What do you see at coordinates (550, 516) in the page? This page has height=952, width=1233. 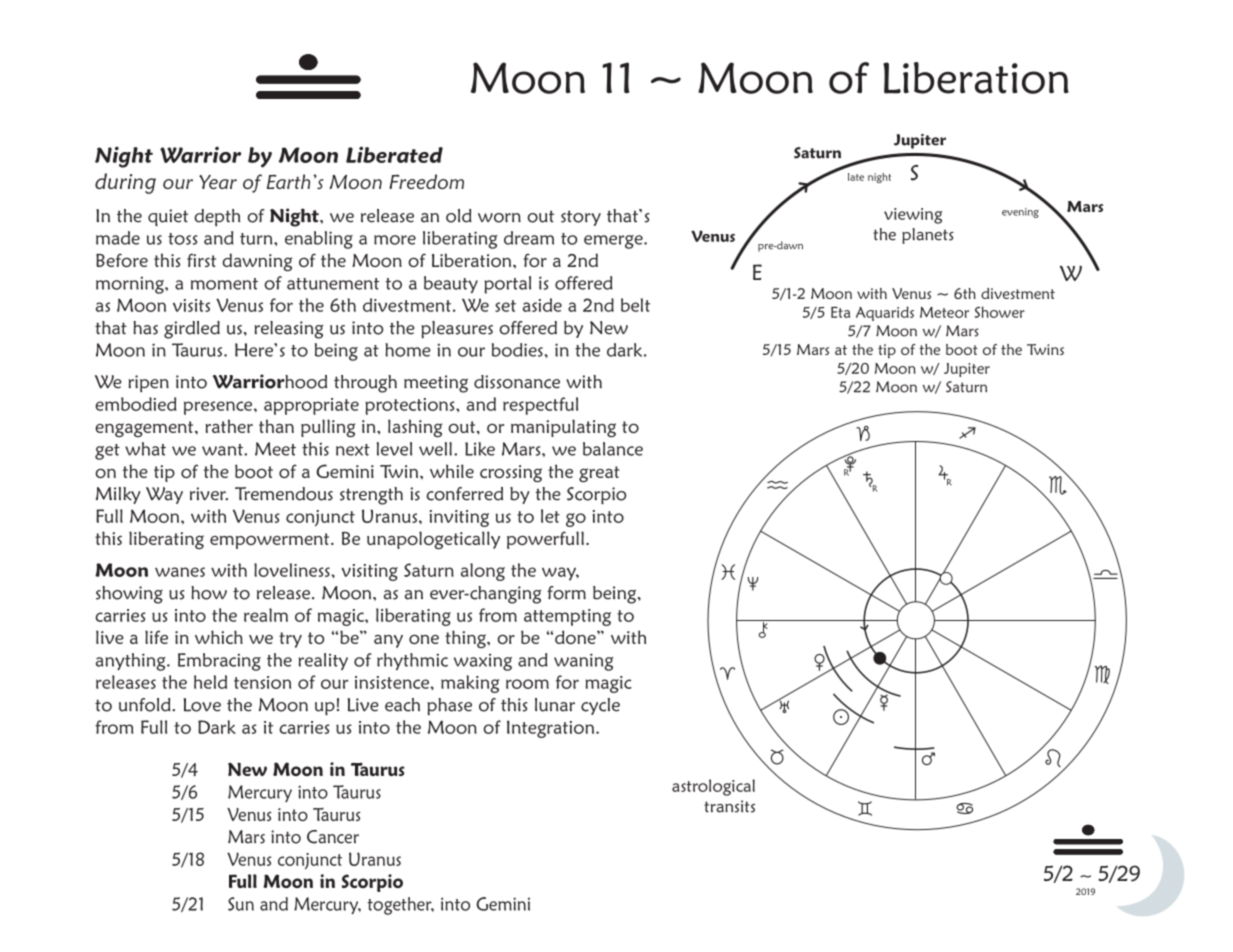 I see `let` at bounding box center [550, 516].
